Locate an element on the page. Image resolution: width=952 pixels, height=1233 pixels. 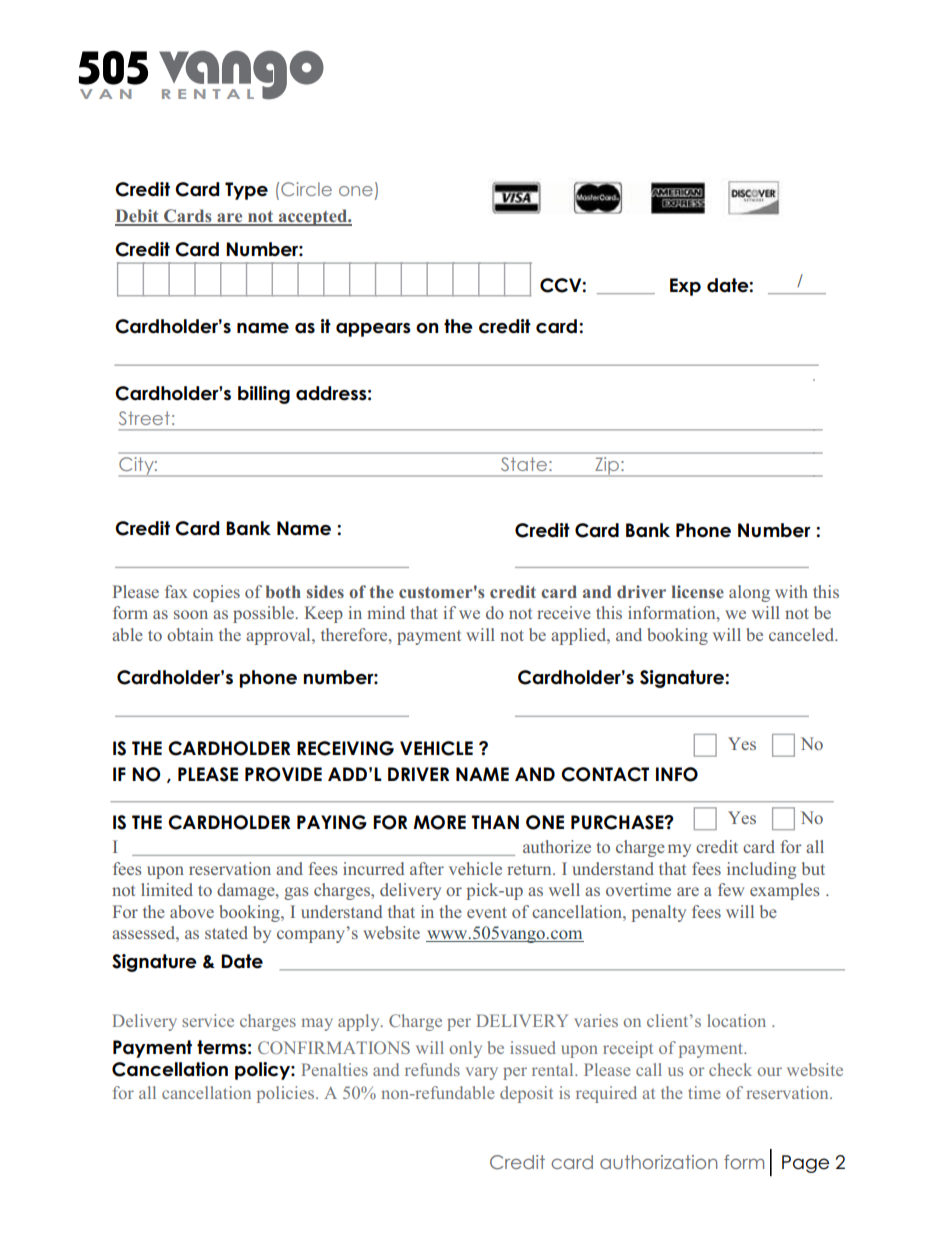
Type is located at coordinates (246, 191).
